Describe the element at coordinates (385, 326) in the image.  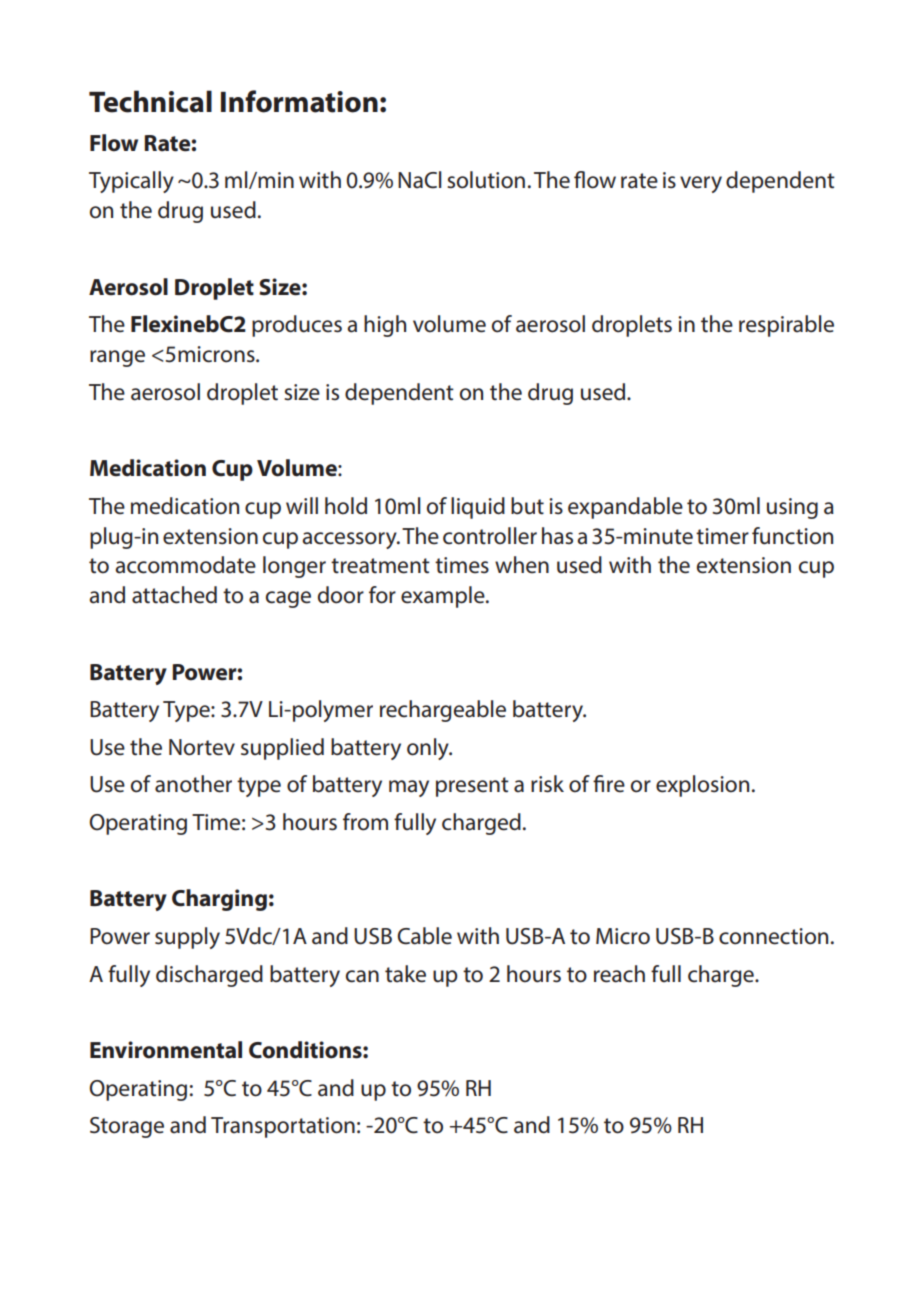
I see `high` at that location.
